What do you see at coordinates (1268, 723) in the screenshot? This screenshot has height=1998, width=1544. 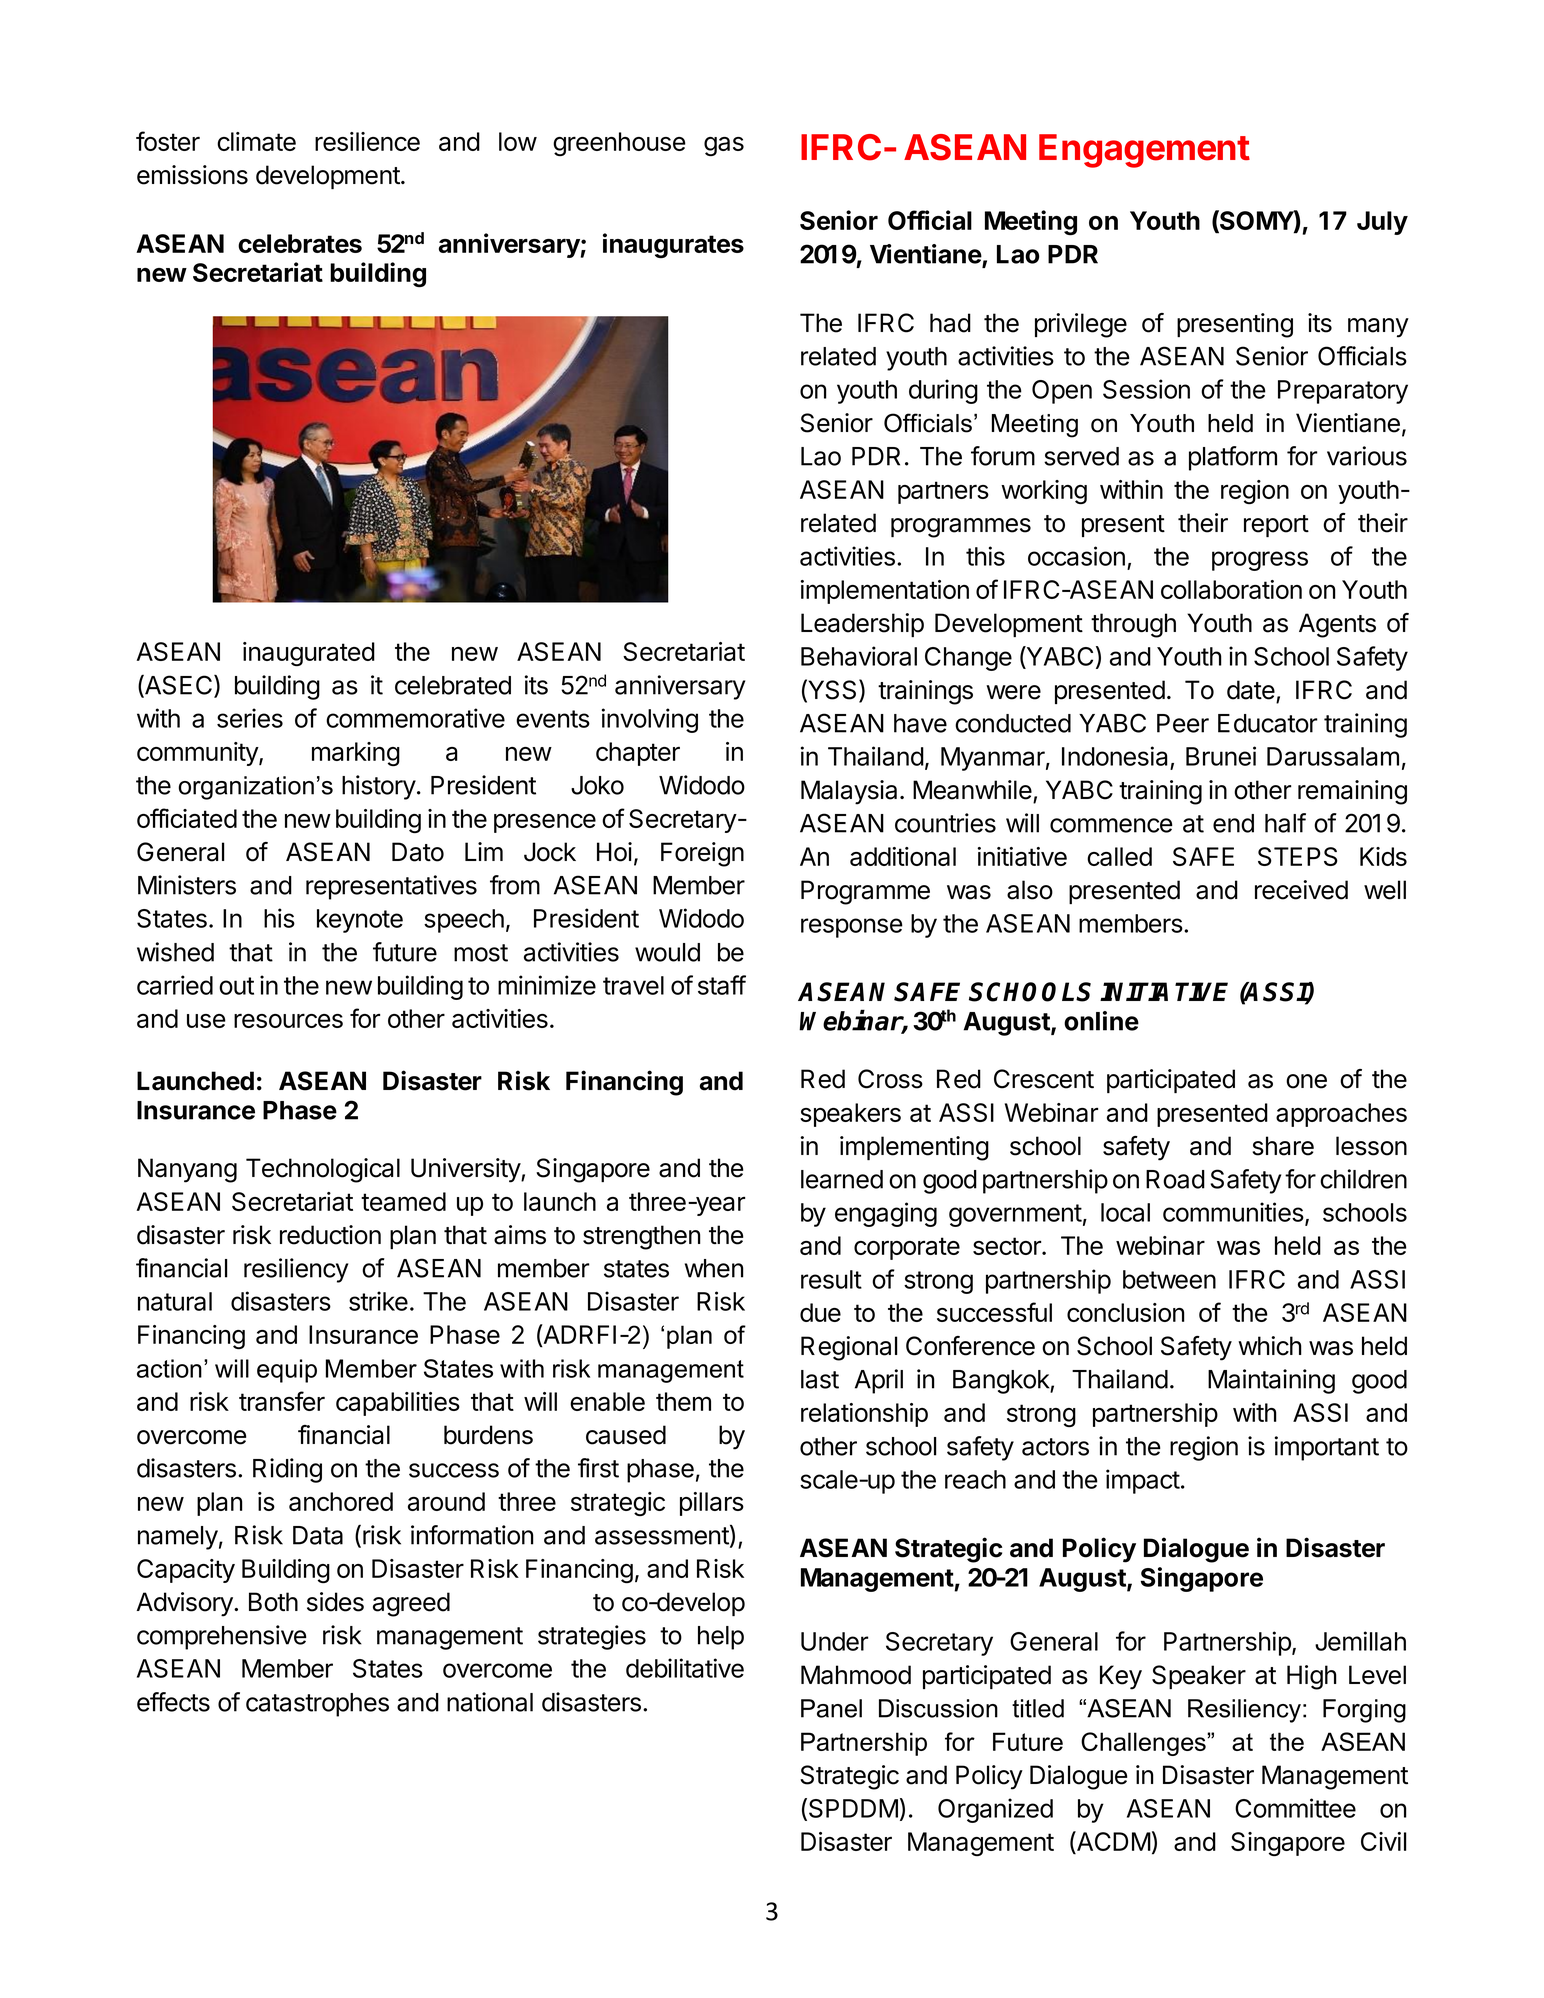 I see `Educator` at bounding box center [1268, 723].
